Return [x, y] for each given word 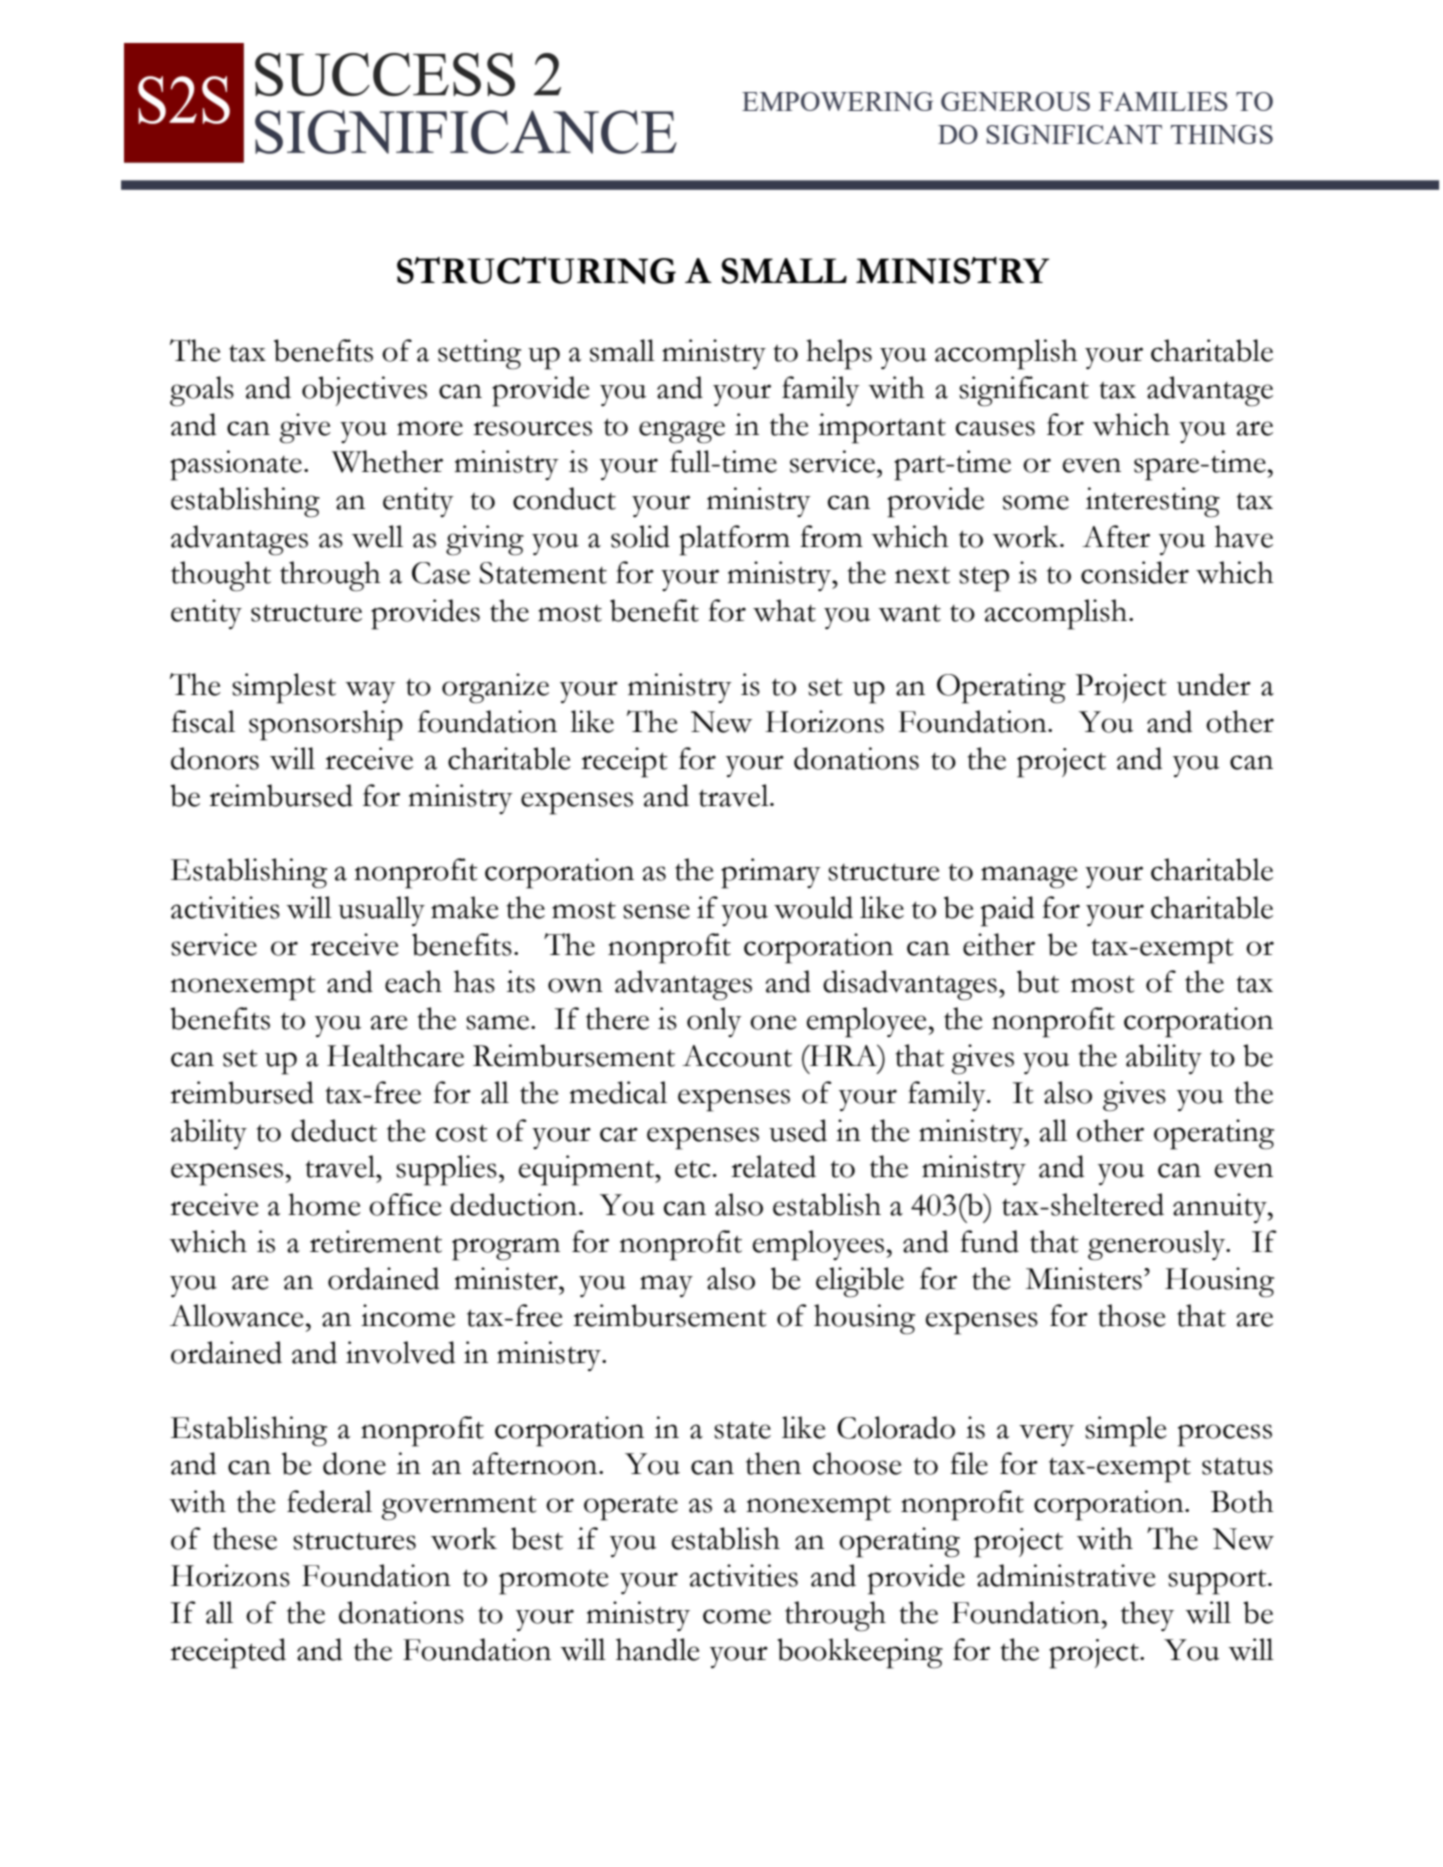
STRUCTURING [536, 270]
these [245, 1538]
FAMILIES [1163, 101]
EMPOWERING [837, 101]
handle [658, 1649]
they [1147, 1616]
